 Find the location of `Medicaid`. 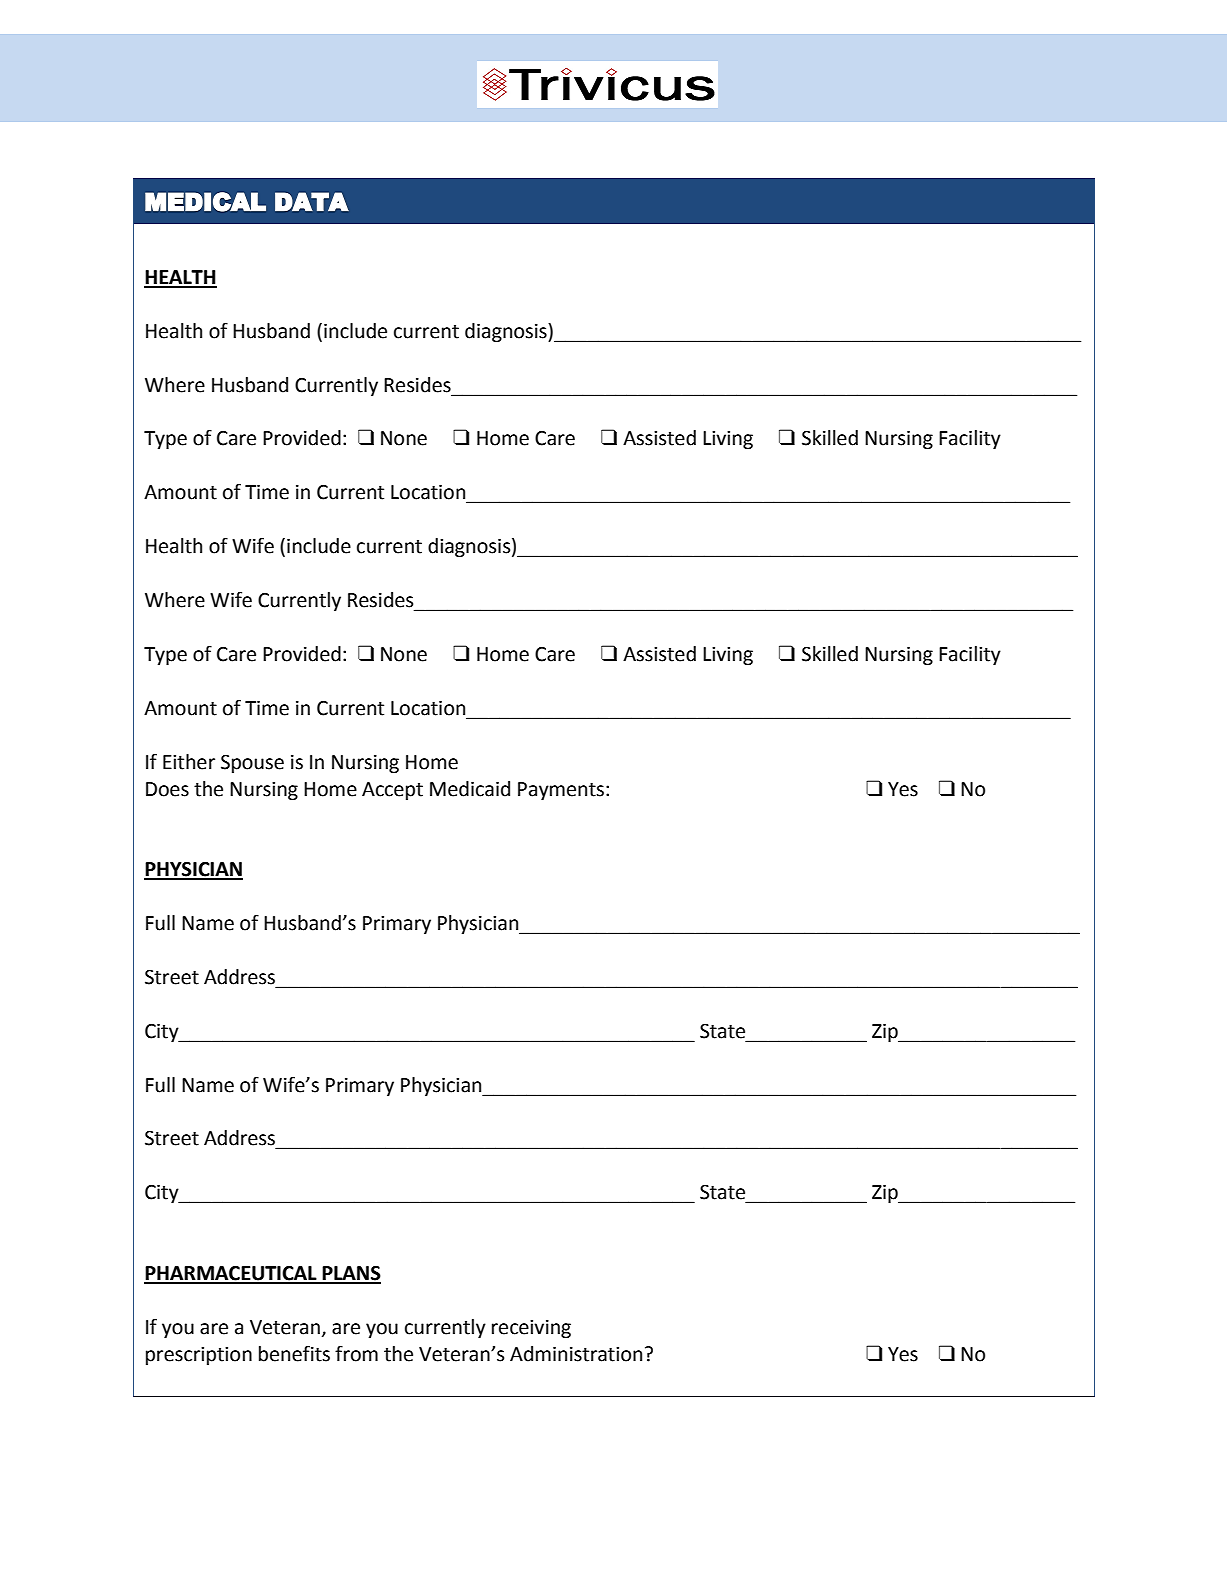

Medicaid is located at coordinates (470, 789).
